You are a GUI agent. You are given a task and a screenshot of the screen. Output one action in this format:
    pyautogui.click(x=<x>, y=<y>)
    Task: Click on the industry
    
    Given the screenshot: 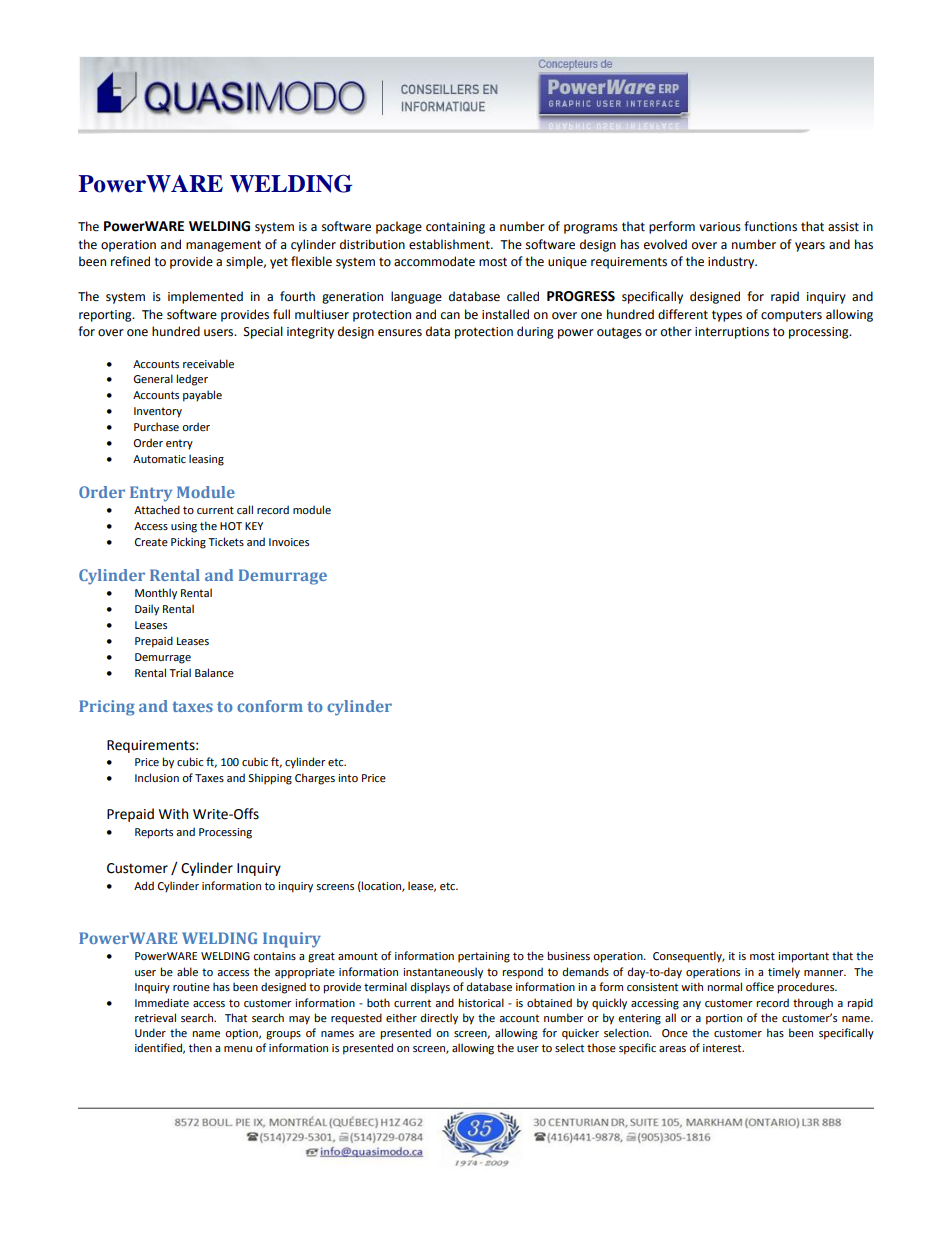 What is the action you would take?
    pyautogui.click(x=732, y=262)
